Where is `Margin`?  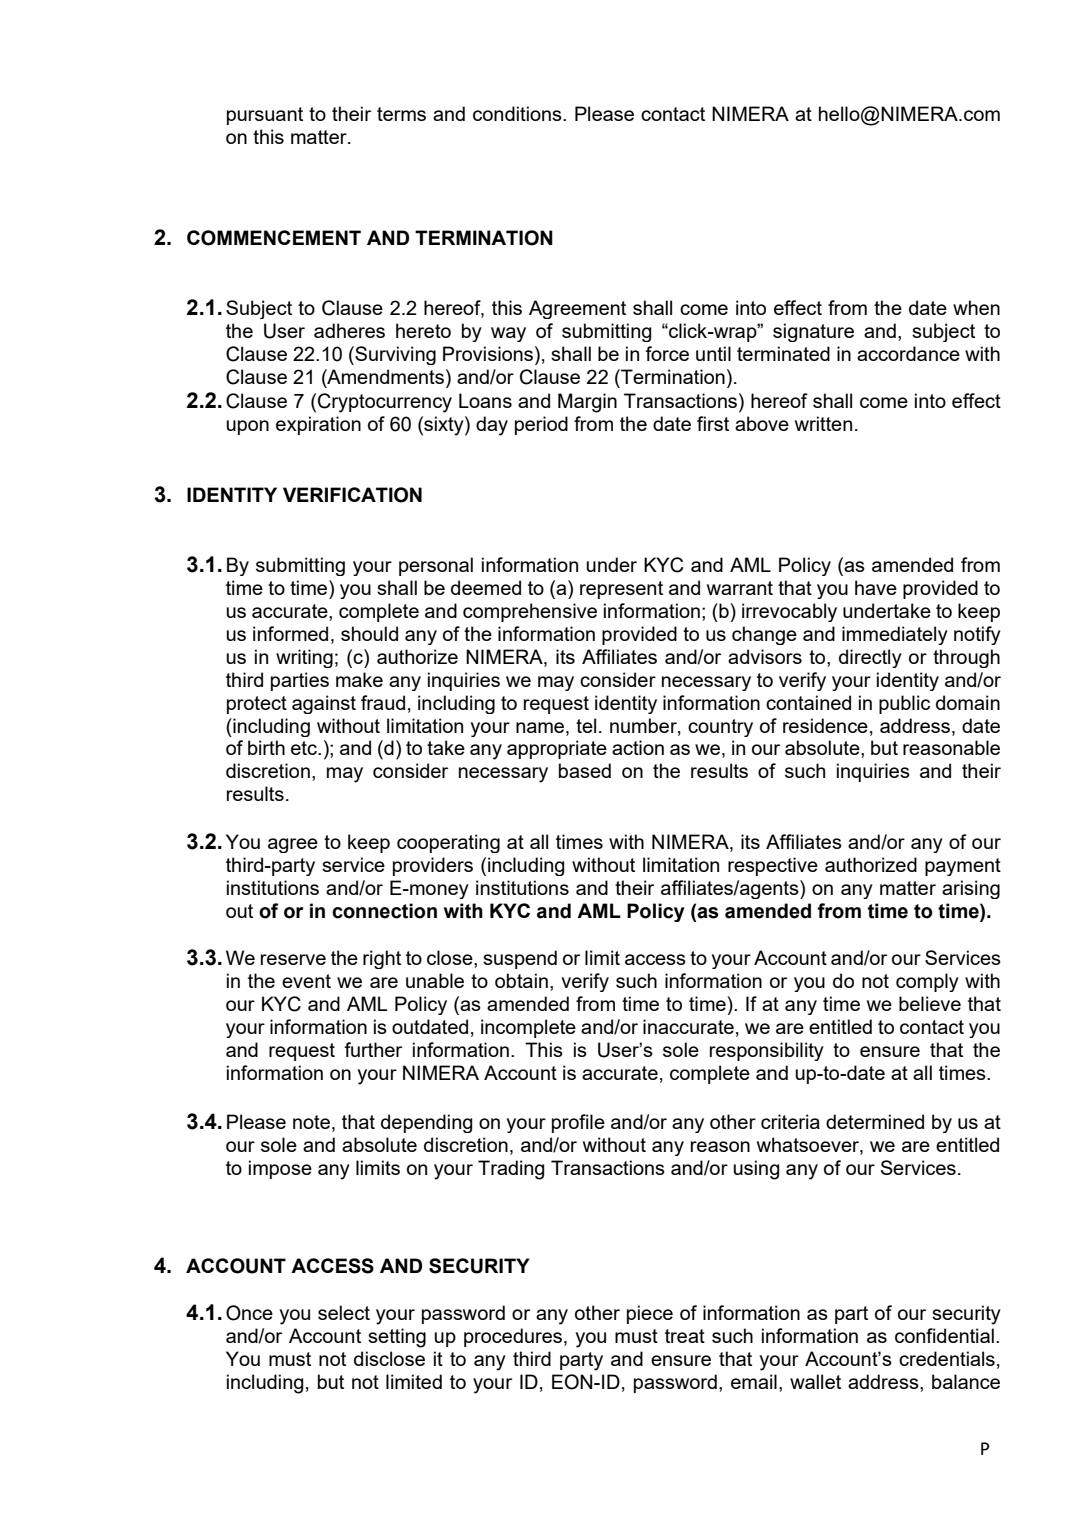 Margin is located at coordinates (587, 403).
